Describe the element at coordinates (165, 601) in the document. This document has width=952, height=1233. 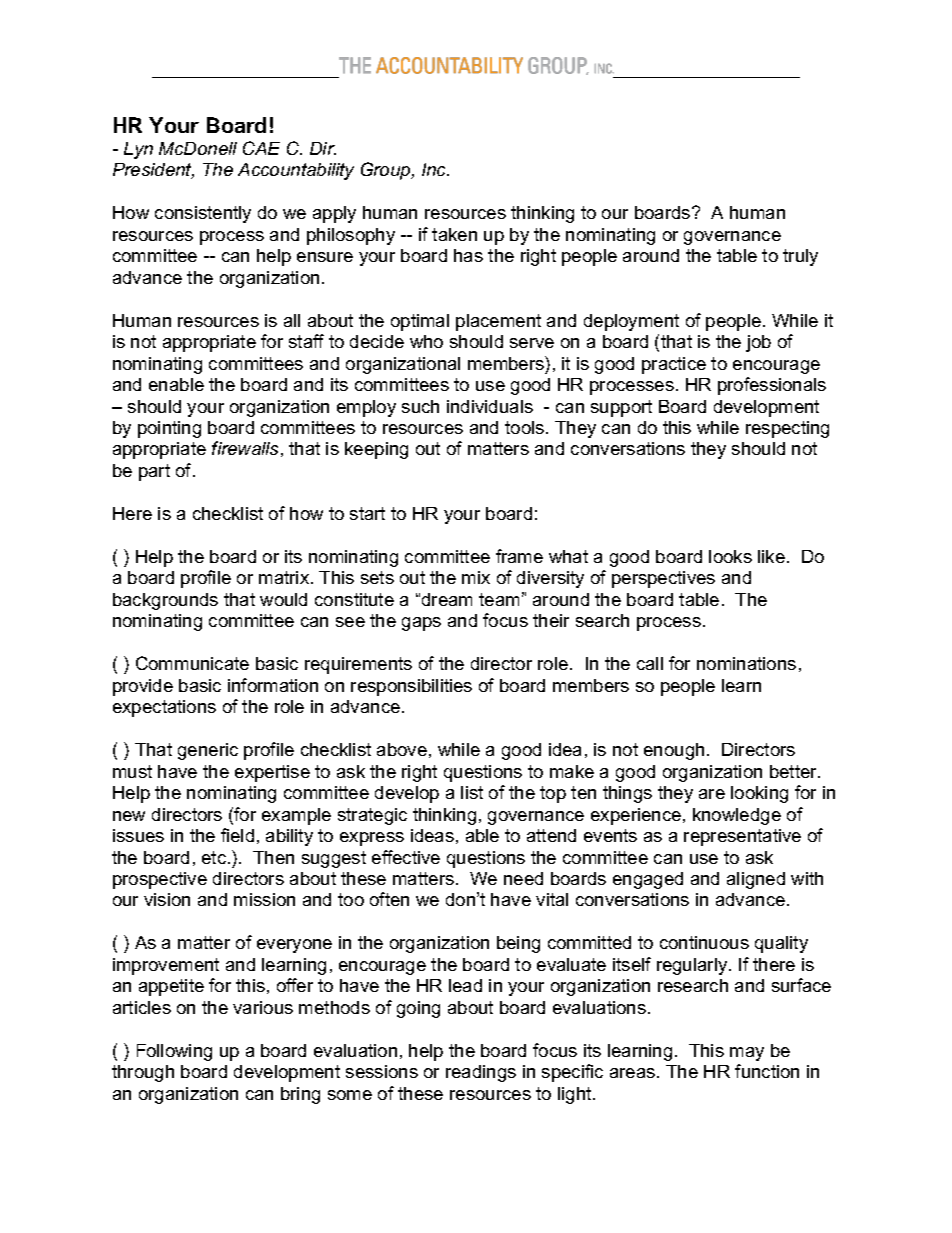
I see `backgrounds` at that location.
